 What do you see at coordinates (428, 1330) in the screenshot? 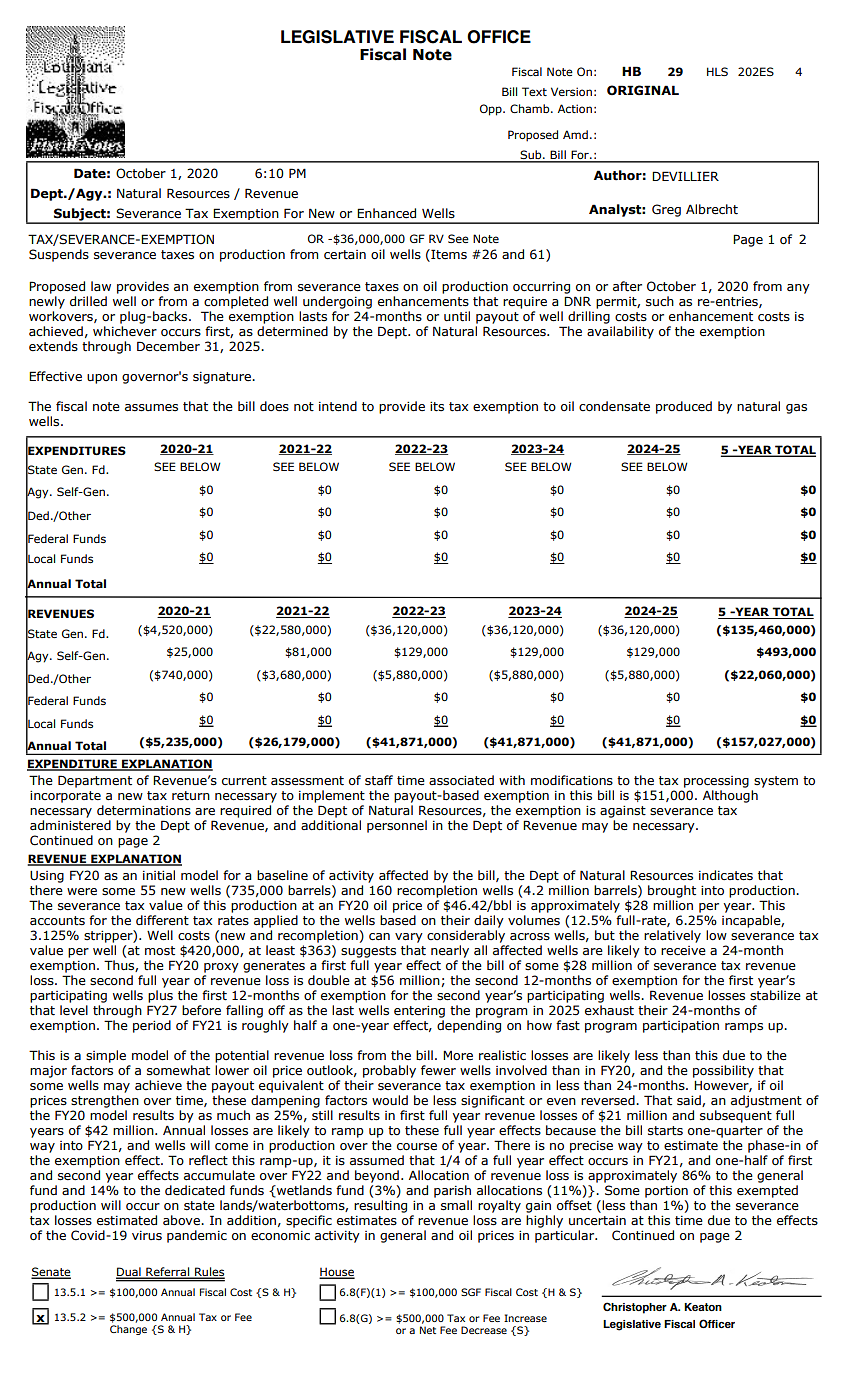
I see `Net` at bounding box center [428, 1330].
